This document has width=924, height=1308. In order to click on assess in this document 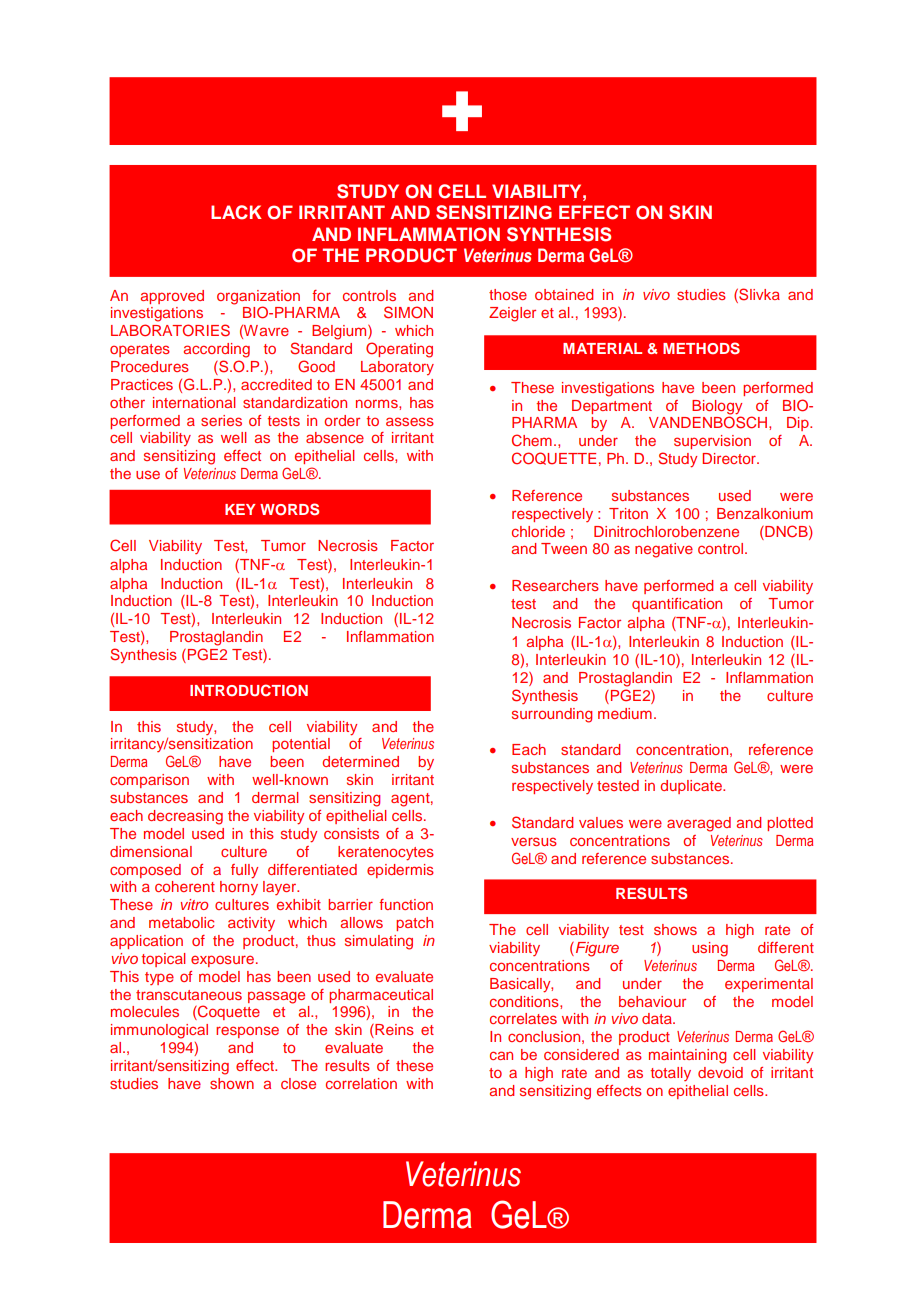, I will do `click(410, 421)`.
